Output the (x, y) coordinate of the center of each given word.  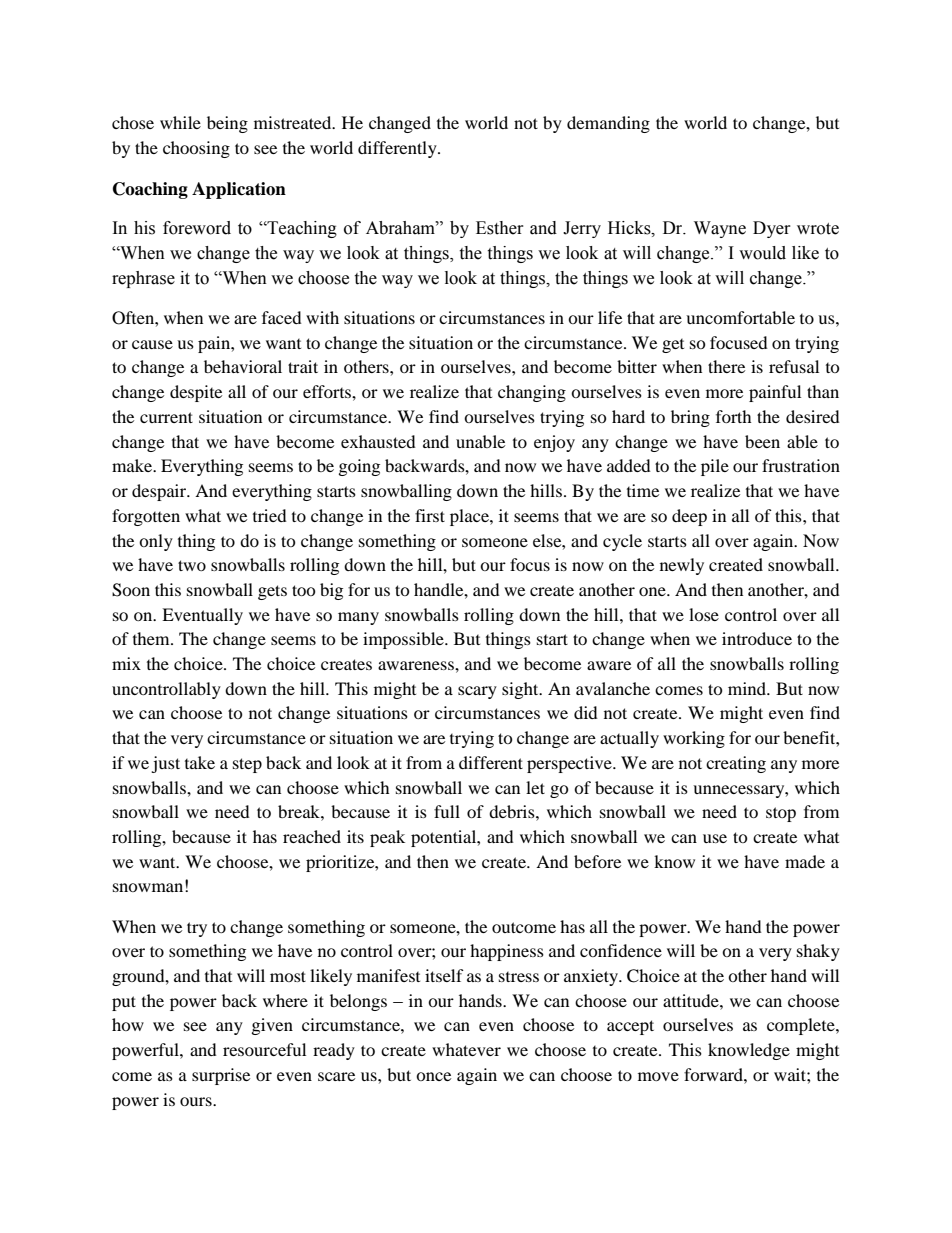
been (762, 441)
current (166, 417)
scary (477, 692)
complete (802, 1026)
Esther (500, 228)
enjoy (554, 443)
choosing (196, 149)
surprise (221, 1076)
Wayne (720, 229)
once (433, 1076)
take (200, 762)
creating (736, 764)
